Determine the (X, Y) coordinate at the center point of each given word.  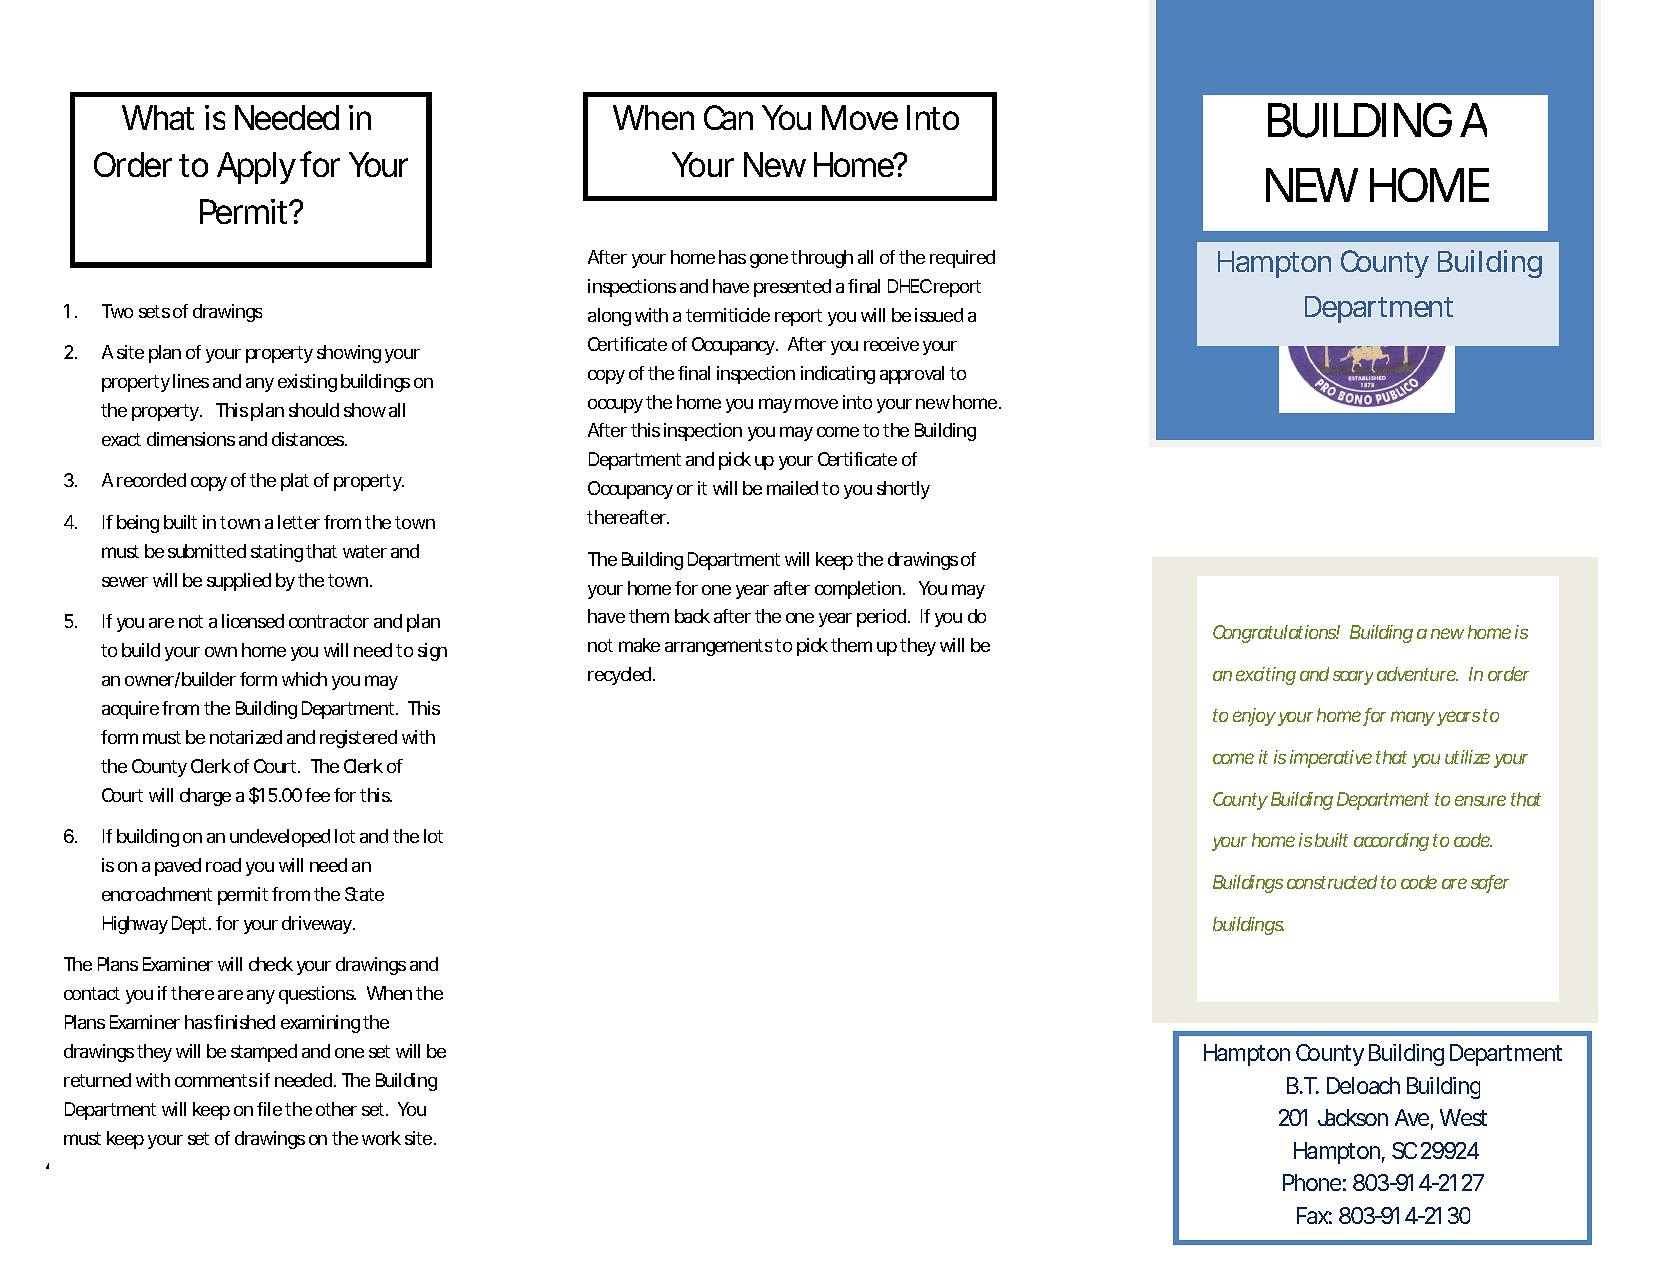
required (962, 259)
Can (728, 117)
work (381, 1138)
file (269, 1109)
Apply (256, 168)
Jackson (1353, 1117)
